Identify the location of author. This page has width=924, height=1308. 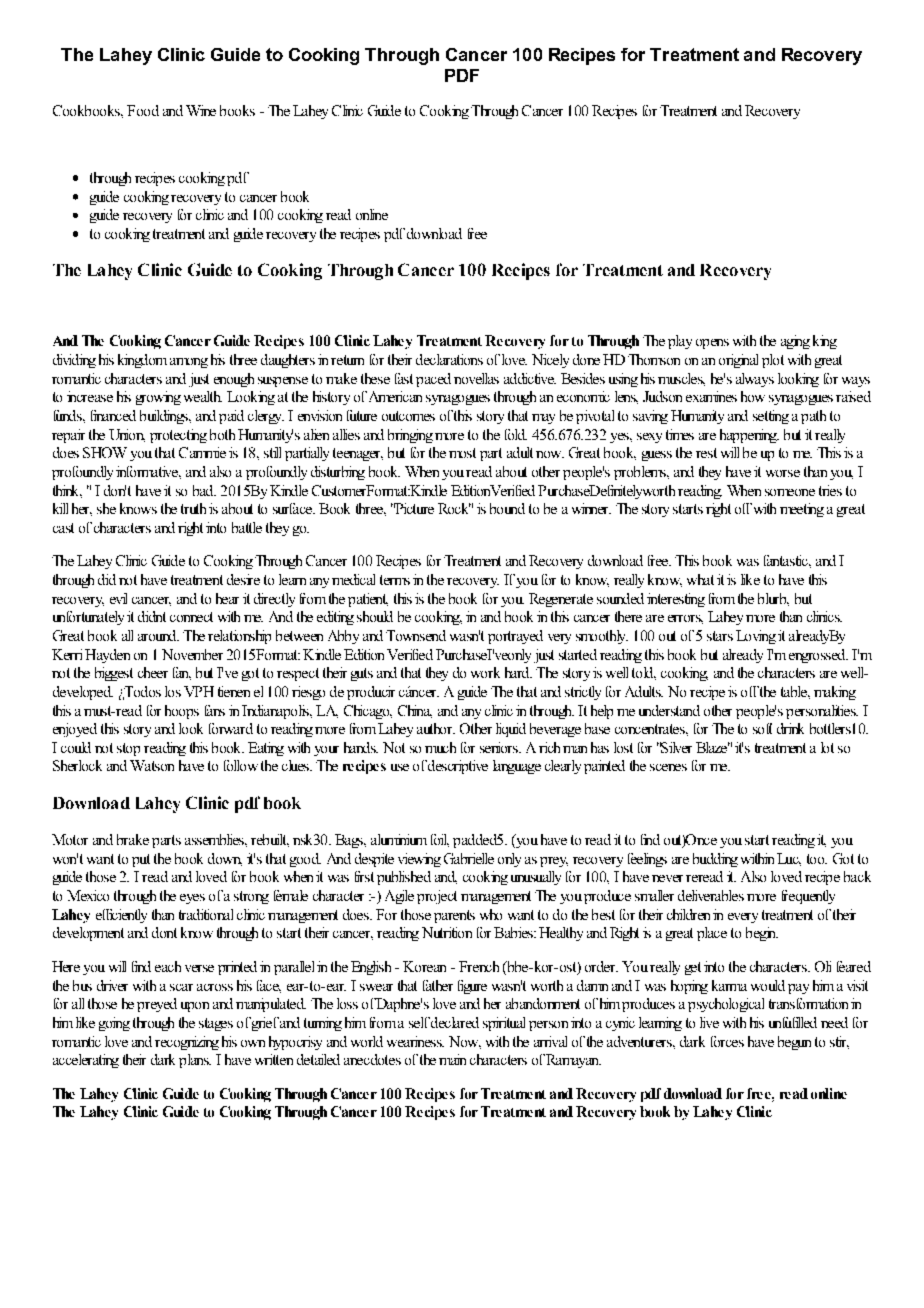
(436, 728).
